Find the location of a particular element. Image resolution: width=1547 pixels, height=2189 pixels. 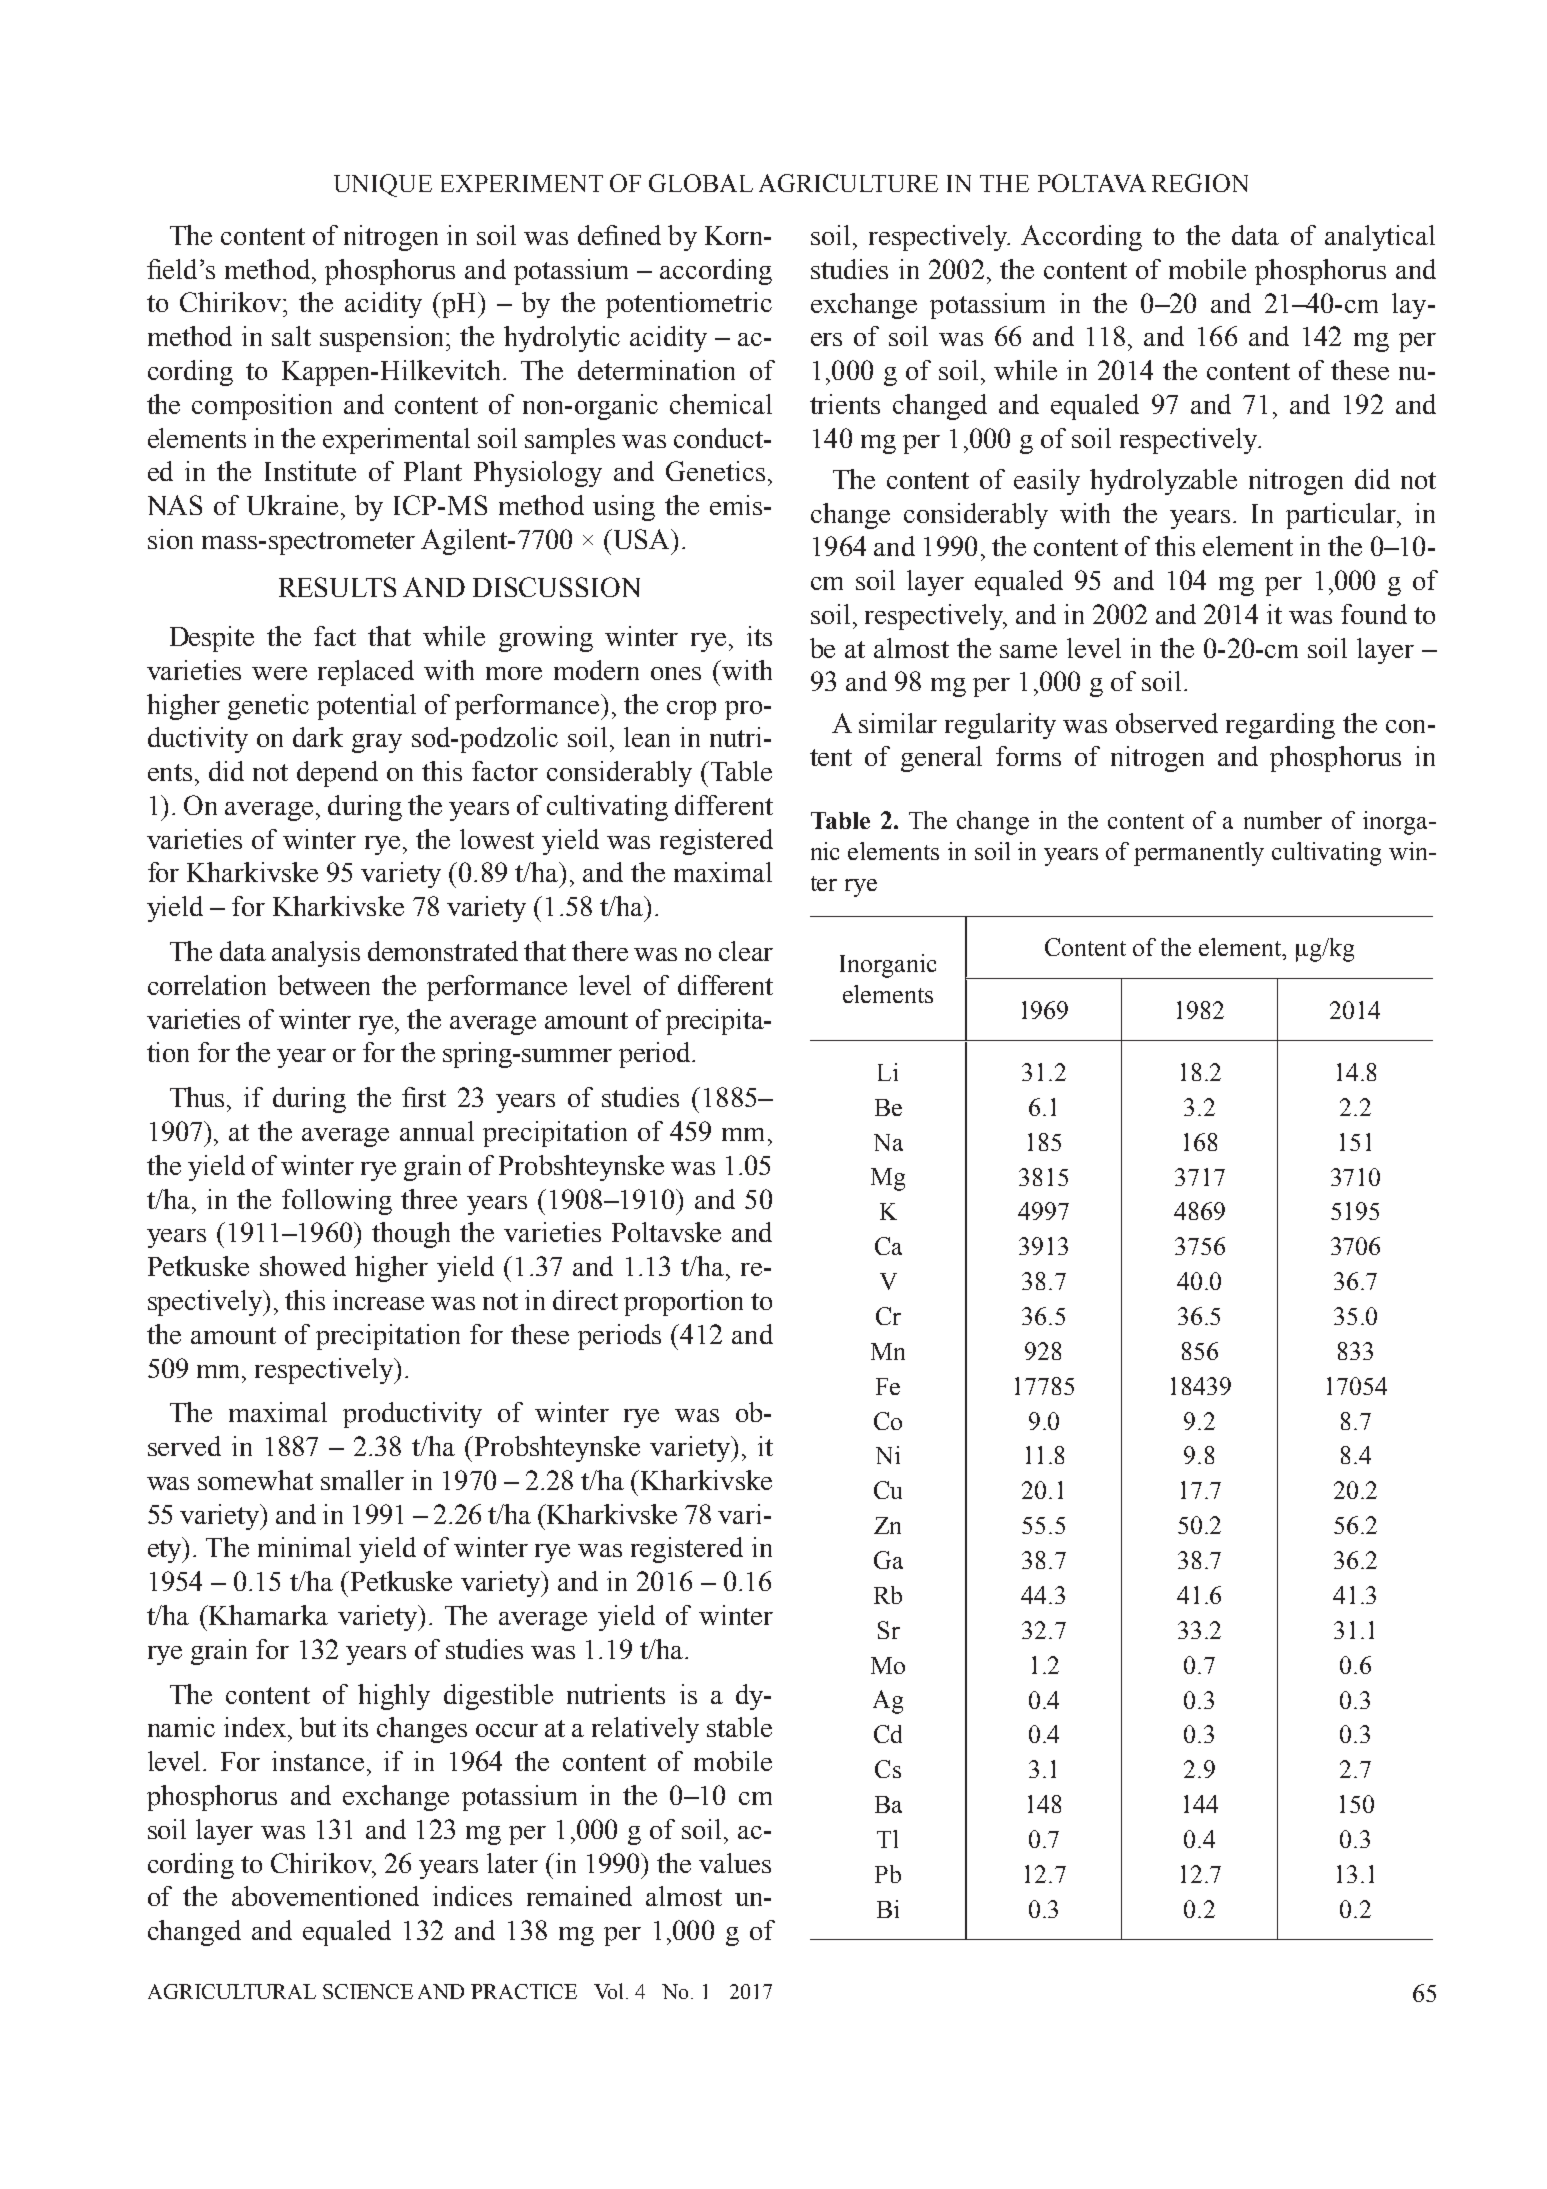

rst is located at coordinates (431, 1098).
